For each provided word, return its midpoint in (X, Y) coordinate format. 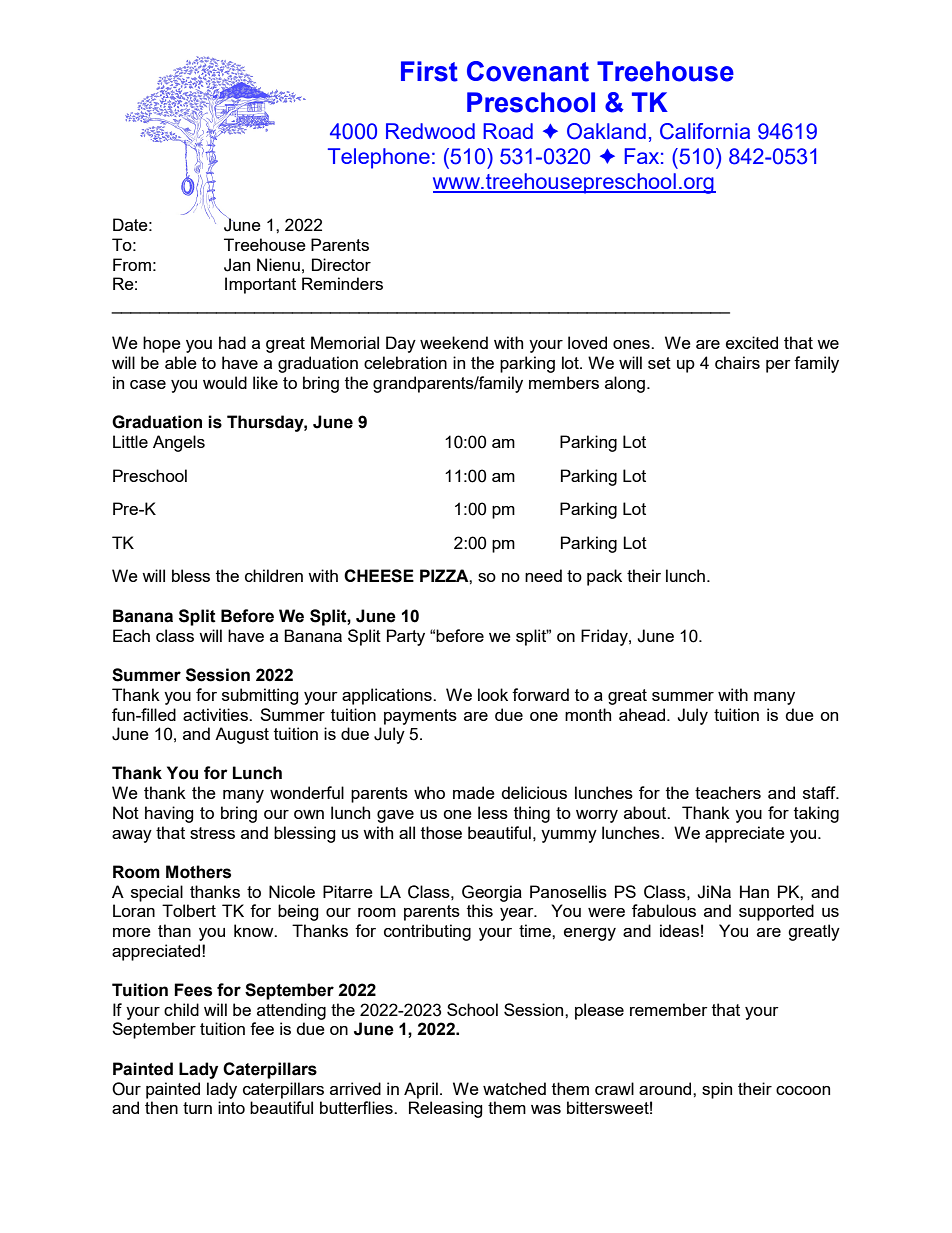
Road (508, 131)
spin (717, 1090)
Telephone (379, 158)
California (705, 131)
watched (514, 1088)
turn (197, 1108)
